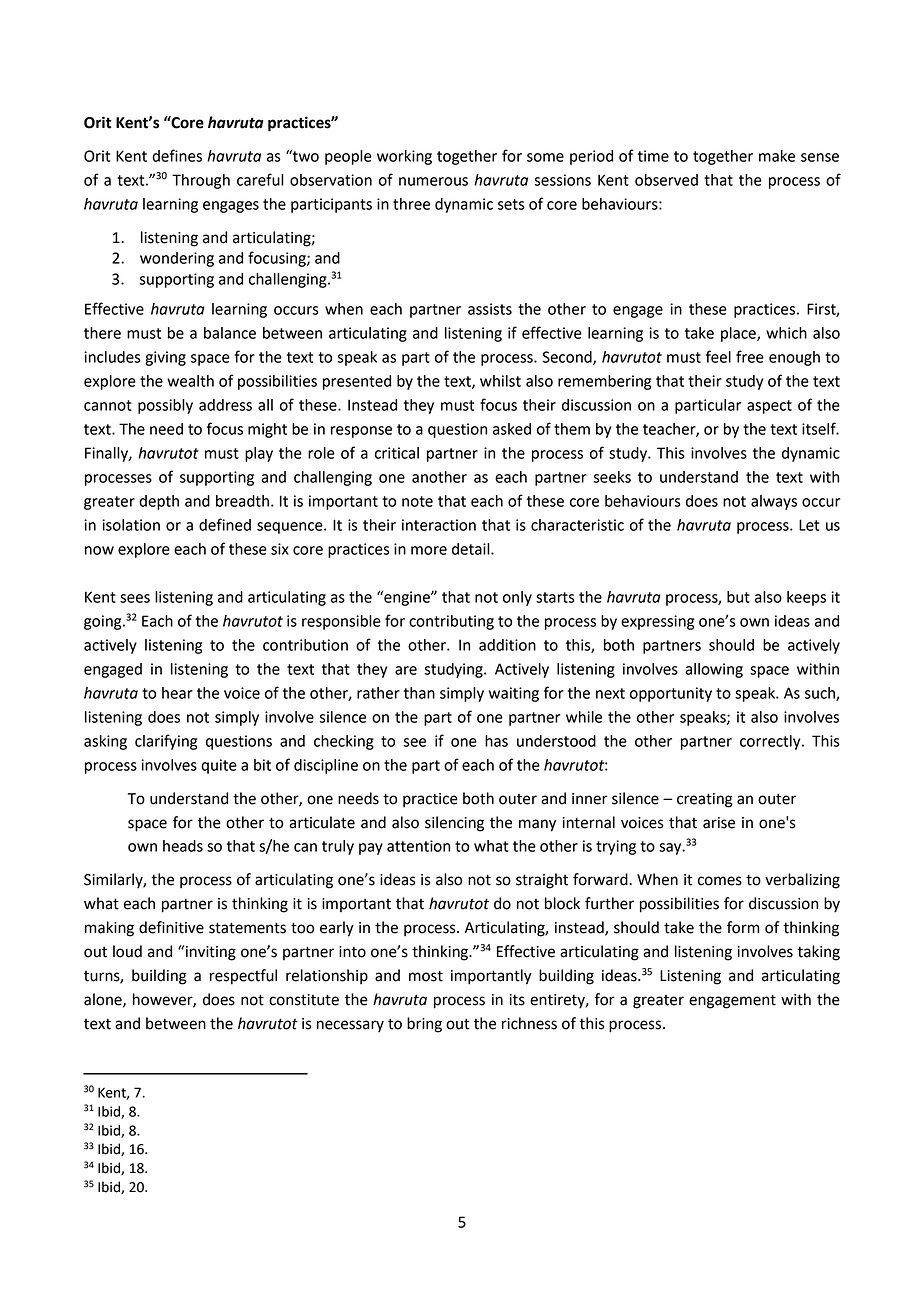 Image resolution: width=924 pixels, height=1308 pixels. I want to click on keeps, so click(806, 598).
